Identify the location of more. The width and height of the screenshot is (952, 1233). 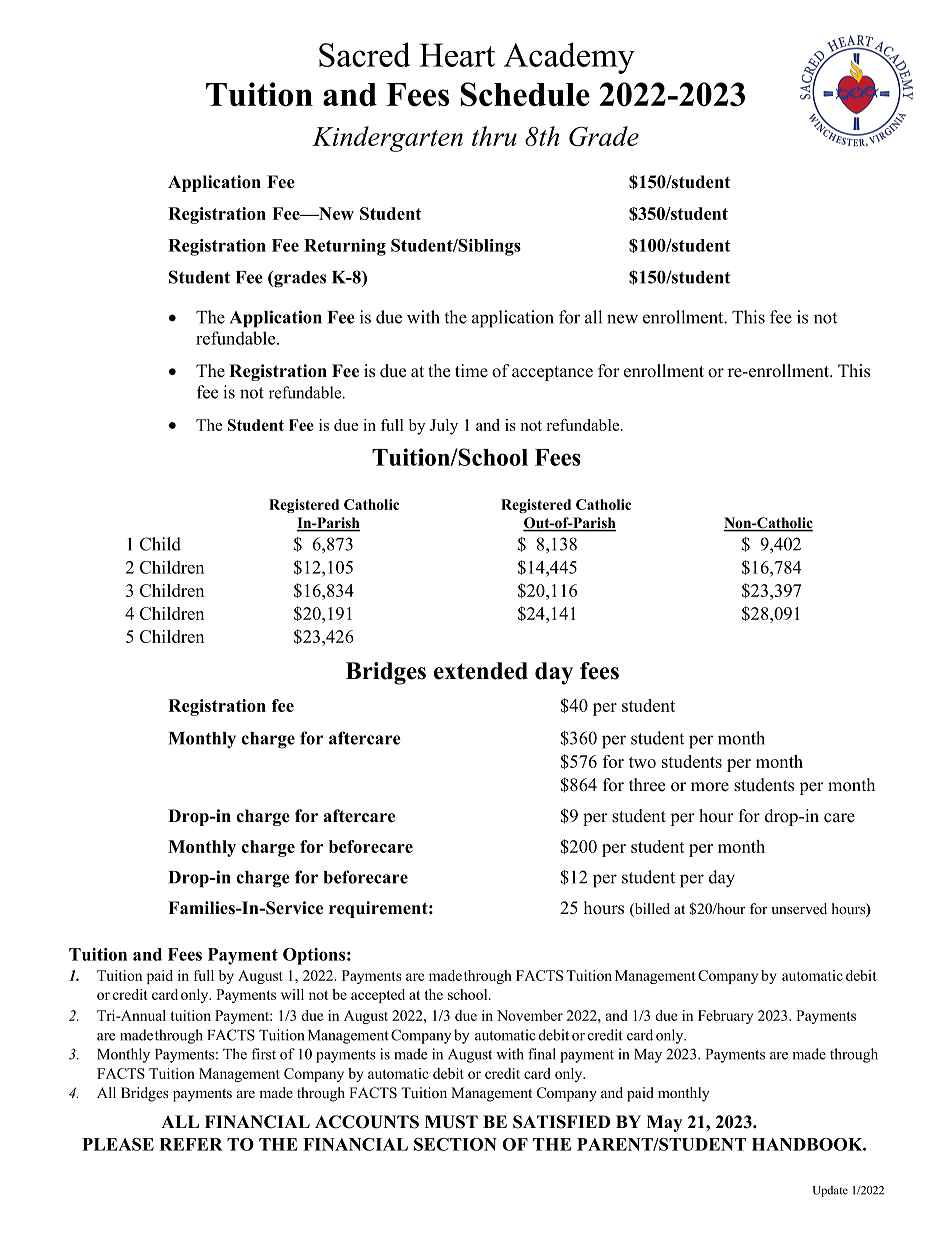
(710, 787).
